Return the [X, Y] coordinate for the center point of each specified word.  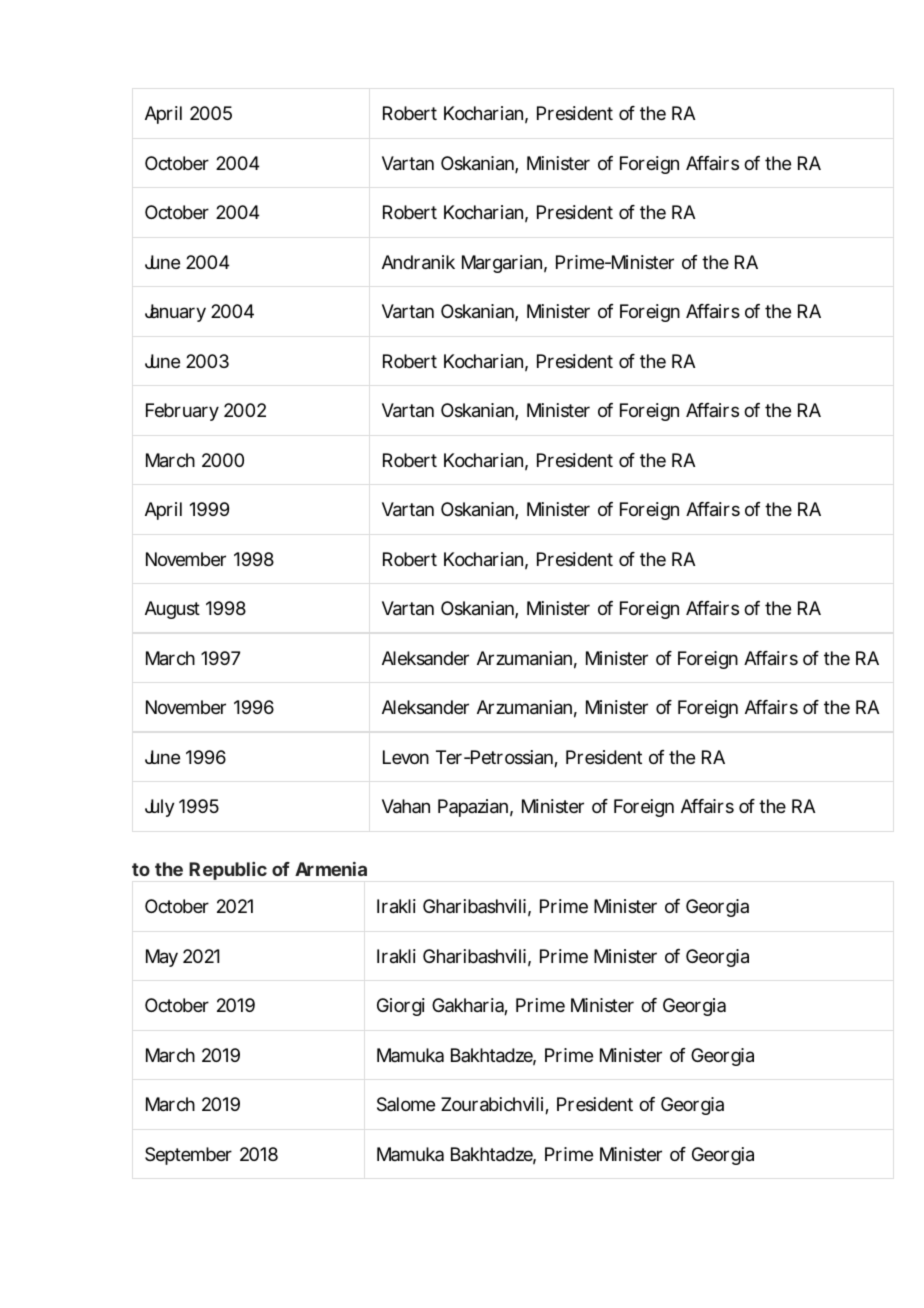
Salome [406, 1104]
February [182, 412]
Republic [228, 871]
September [188, 1156]
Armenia [331, 869]
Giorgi [401, 1007]
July [160, 808]
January [175, 313]
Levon [406, 757]
